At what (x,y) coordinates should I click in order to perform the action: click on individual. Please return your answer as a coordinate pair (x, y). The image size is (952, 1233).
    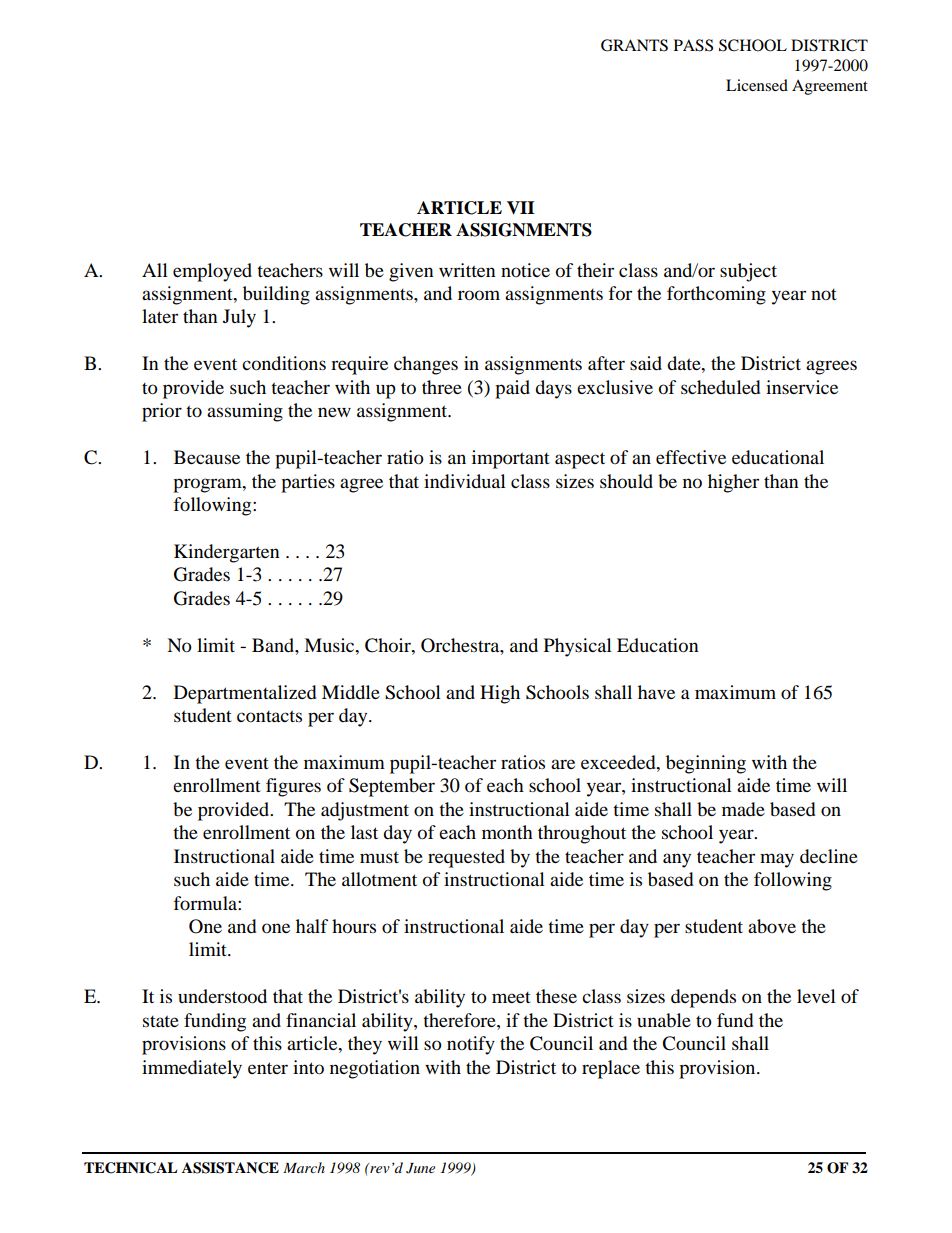
    Looking at the image, I should click on (465, 481).
